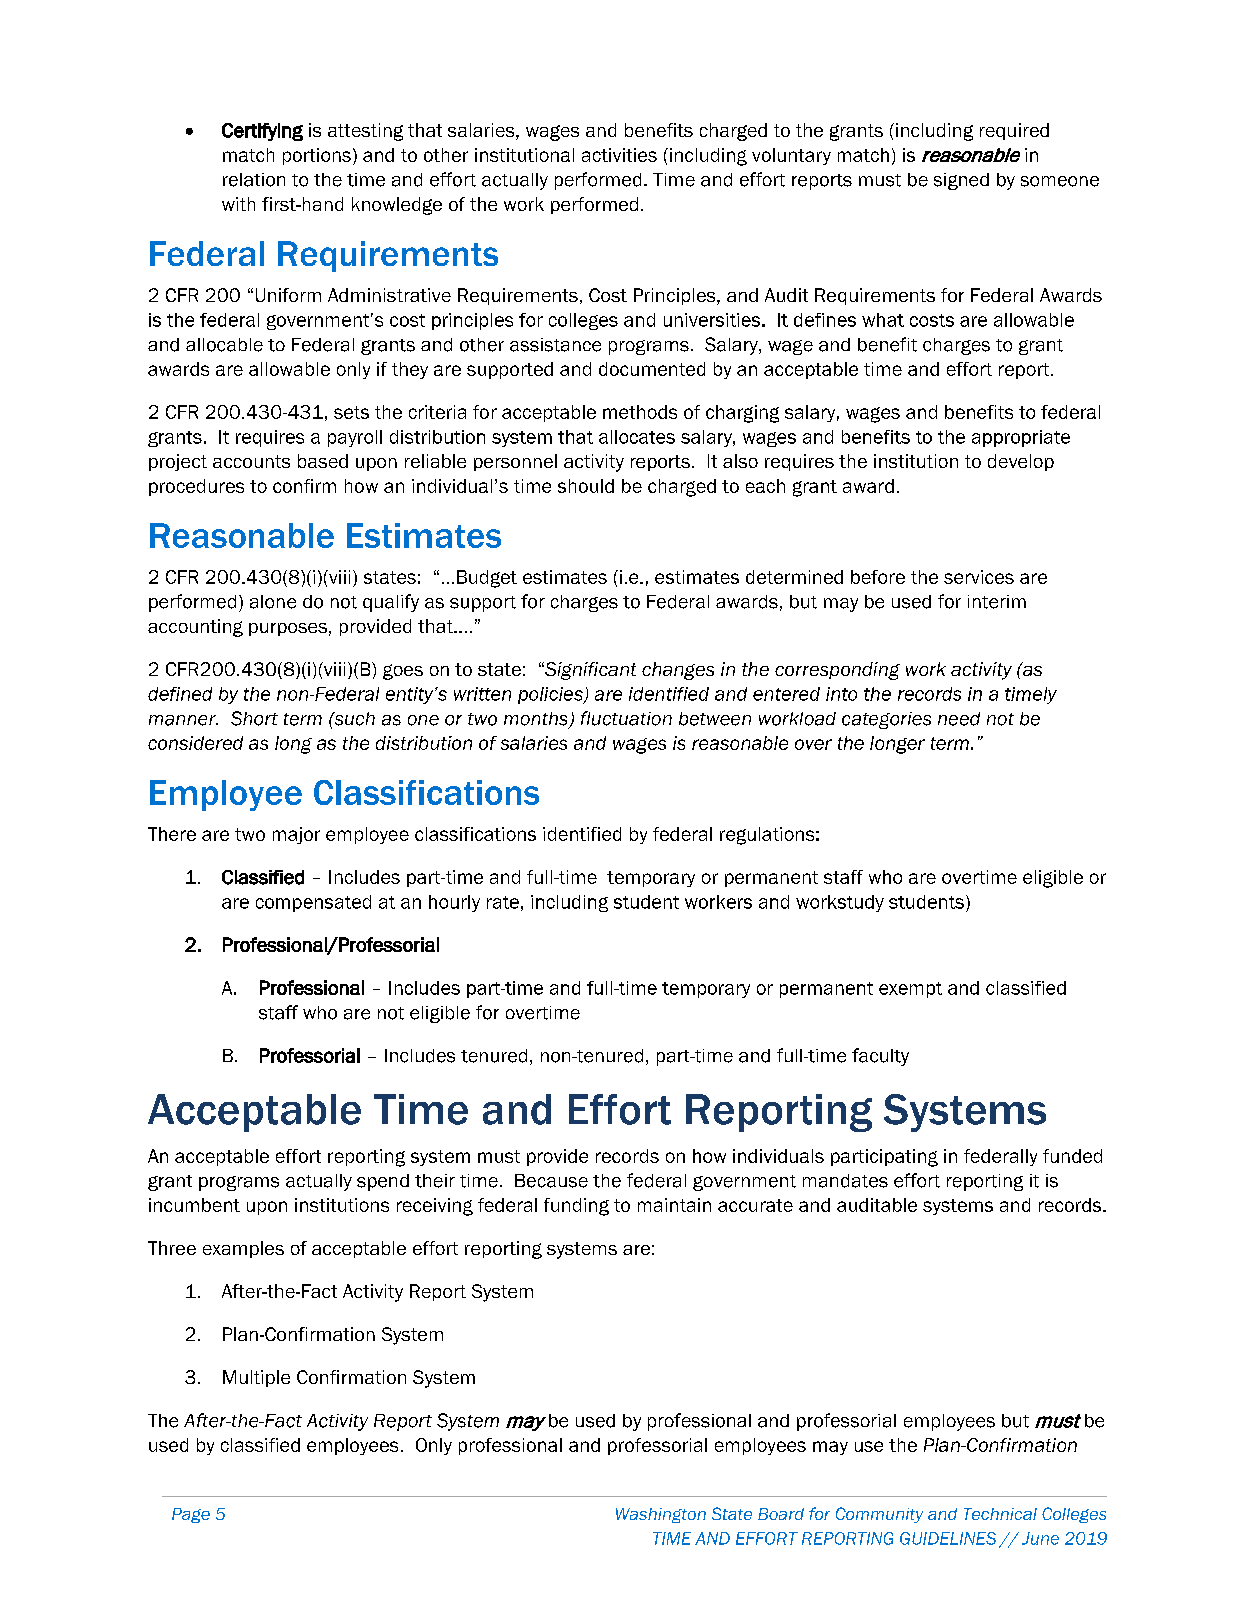 The width and height of the page is (1255, 1624). Describe the element at coordinates (383, 1182) in the page. I see `spend` at that location.
